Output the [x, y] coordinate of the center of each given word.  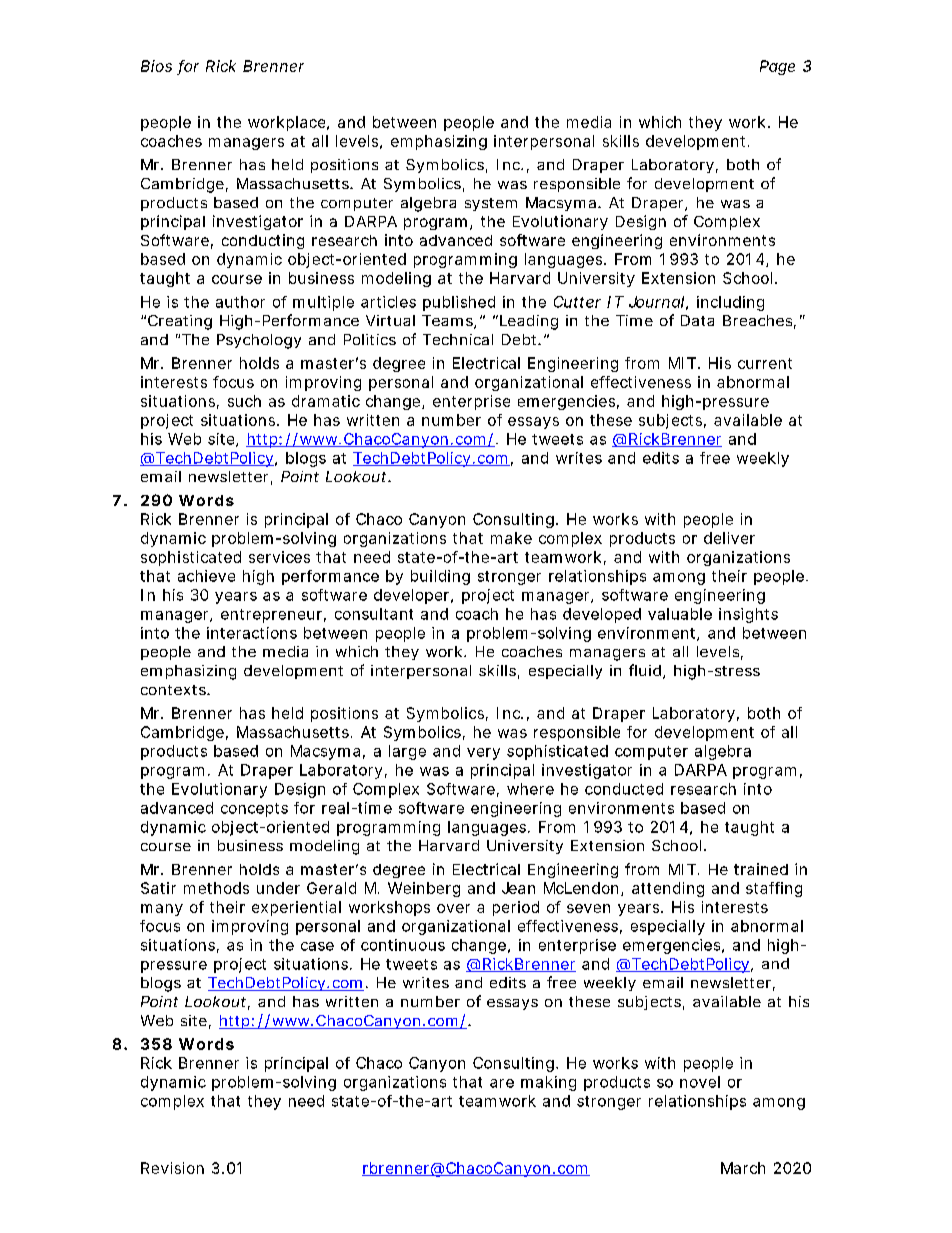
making [548, 1083]
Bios [156, 66]
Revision [172, 1168]
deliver [729, 538]
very [483, 754]
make [511, 538]
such [244, 401]
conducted [624, 789]
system [491, 204]
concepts [254, 810]
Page [777, 67]
